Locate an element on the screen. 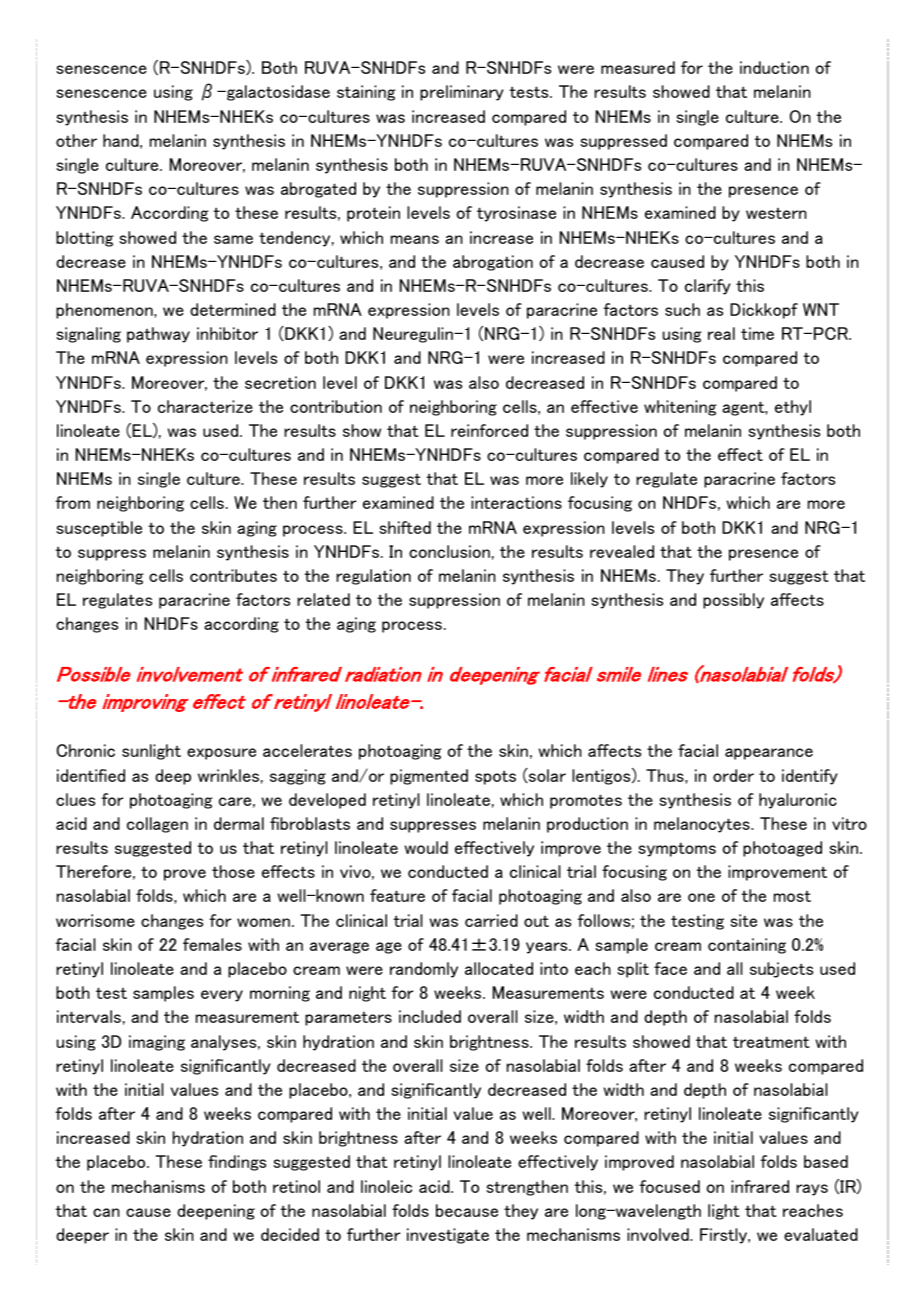 The height and width of the screenshot is (1308, 924). contributes is located at coordinates (233, 575).
